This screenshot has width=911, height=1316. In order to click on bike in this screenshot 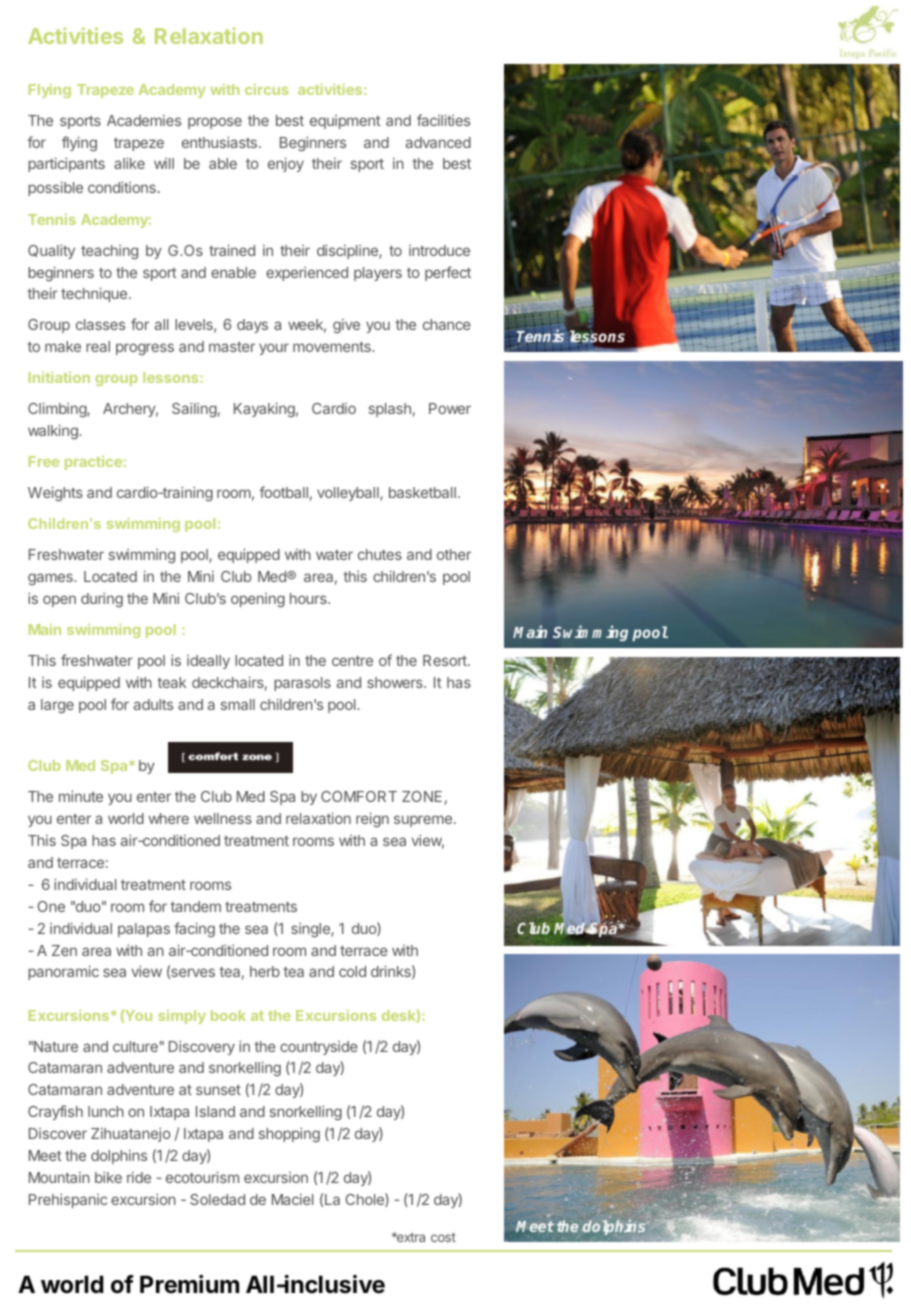, I will do `click(108, 1177)`.
